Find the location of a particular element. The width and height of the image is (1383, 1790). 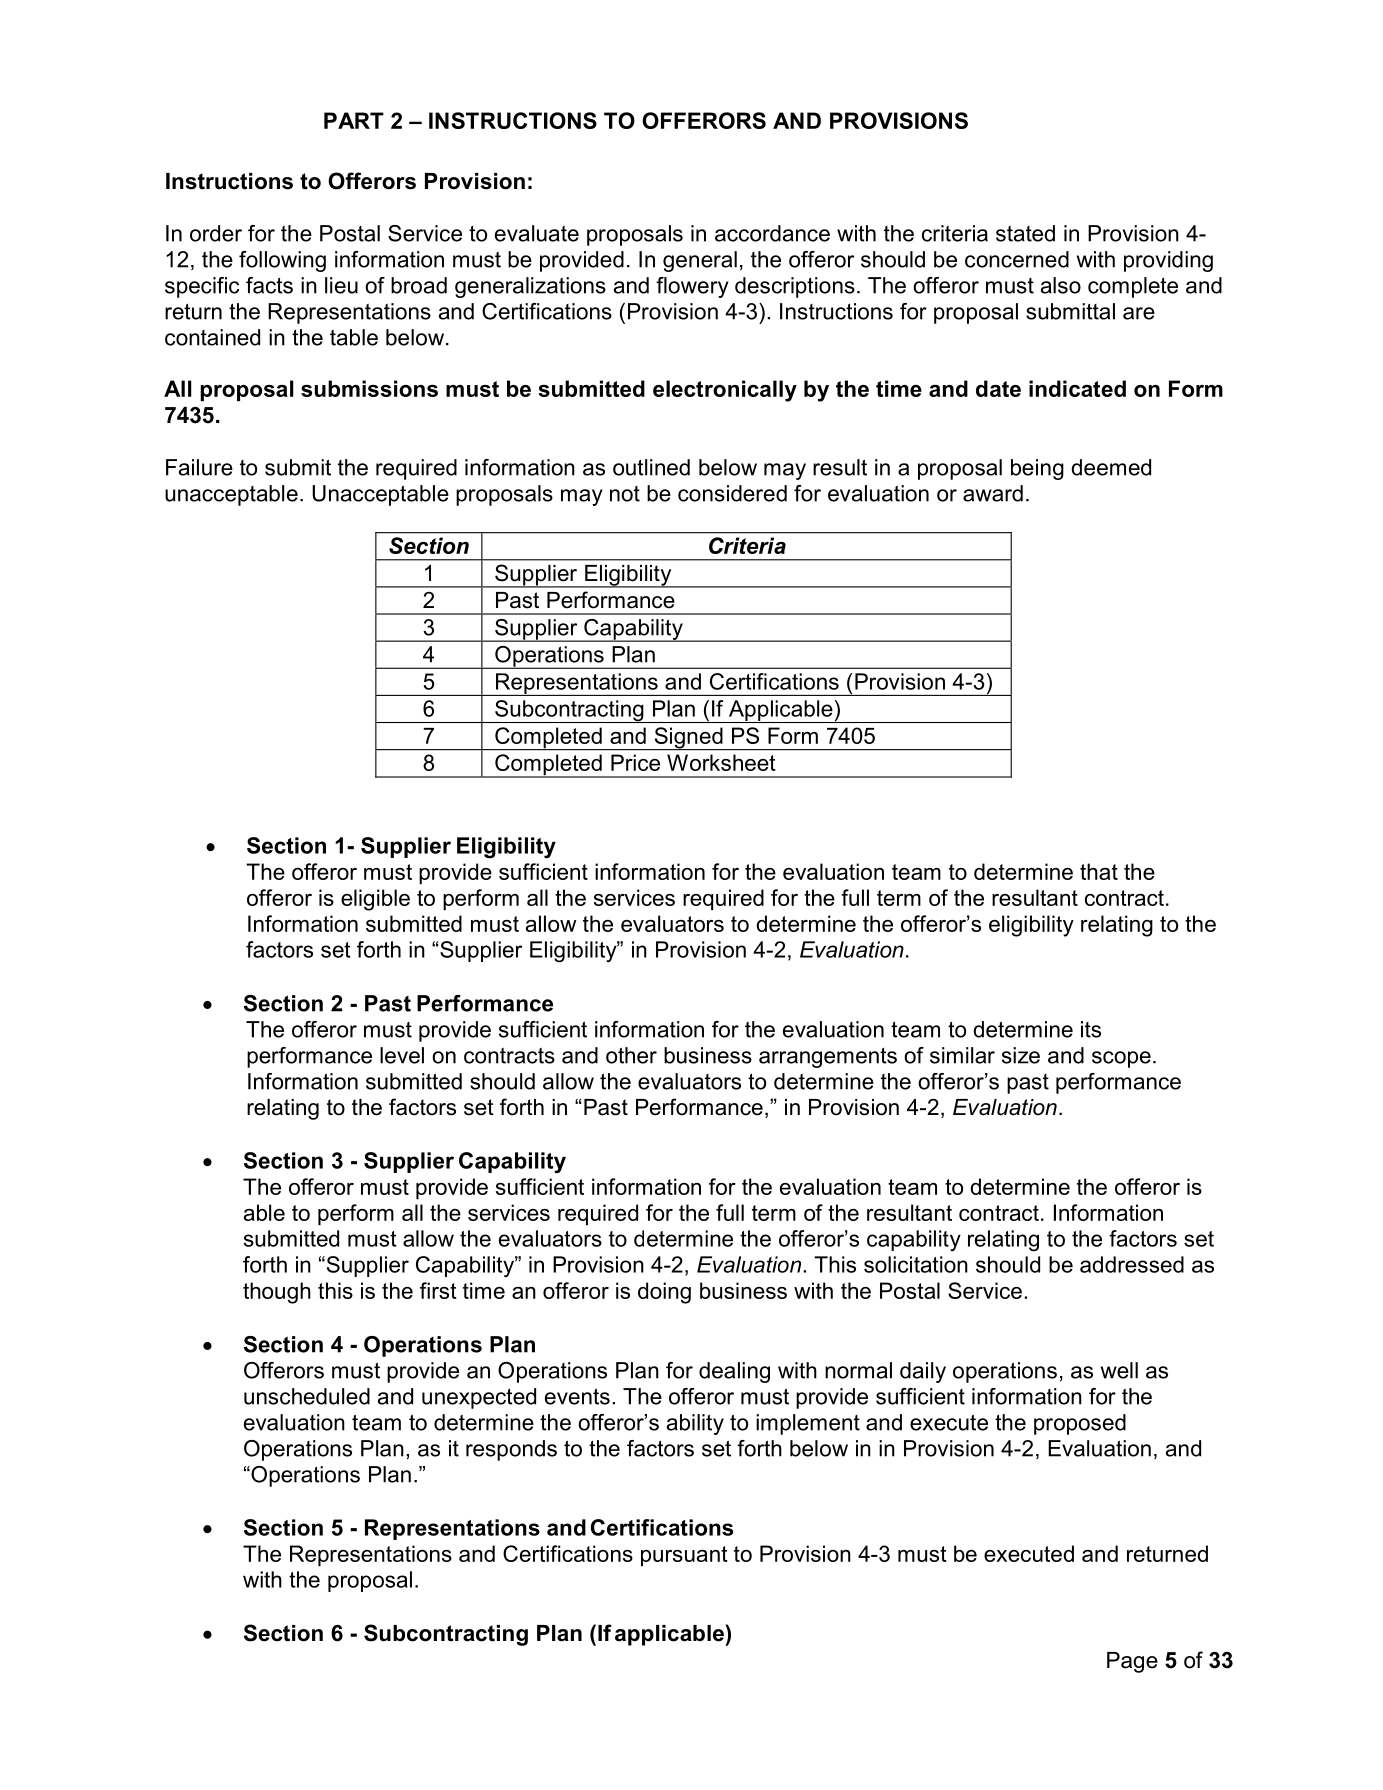

stated is located at coordinates (1025, 233).
